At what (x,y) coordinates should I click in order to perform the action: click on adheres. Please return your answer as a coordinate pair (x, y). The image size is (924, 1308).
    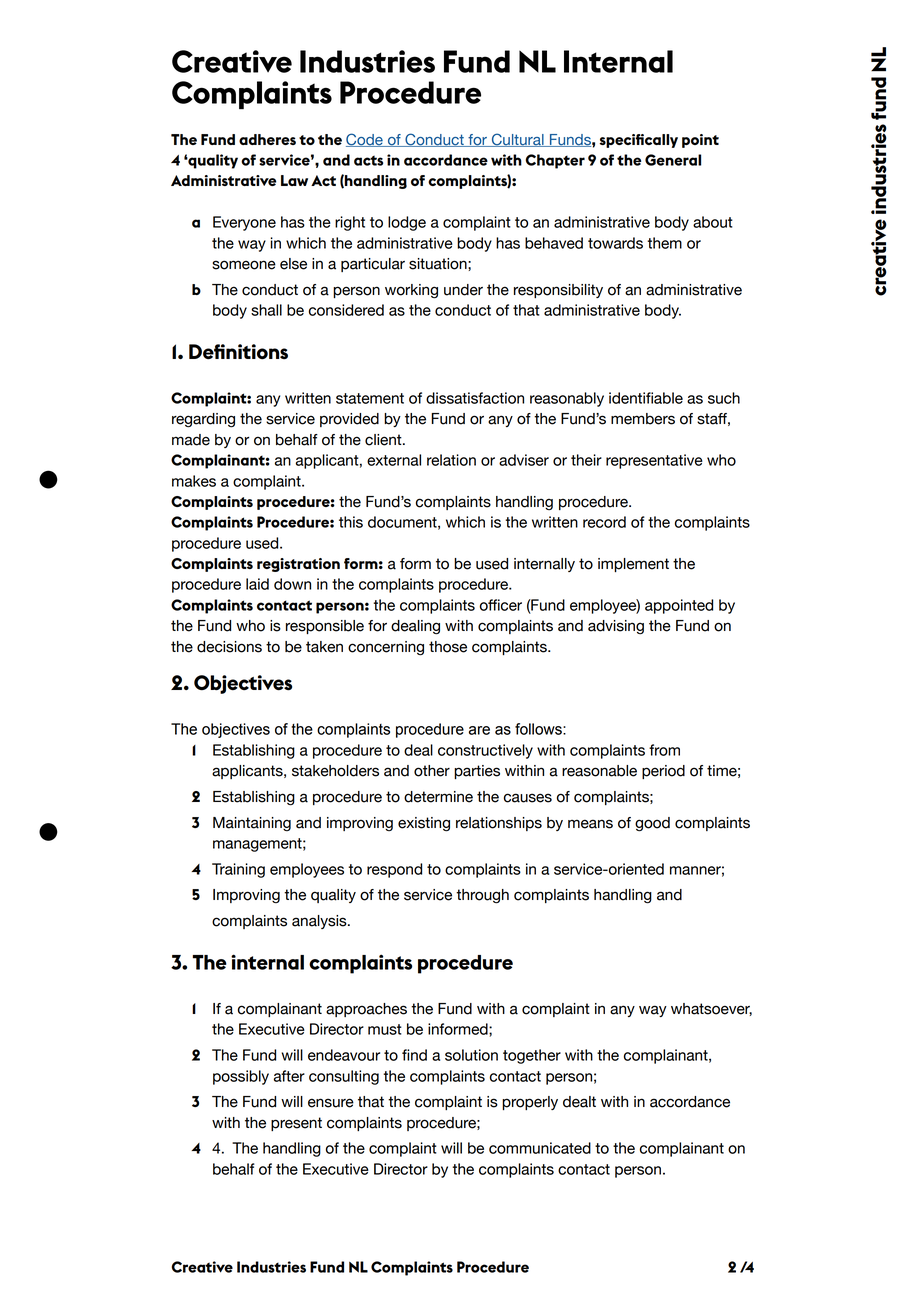
    Looking at the image, I should click on (267, 139).
